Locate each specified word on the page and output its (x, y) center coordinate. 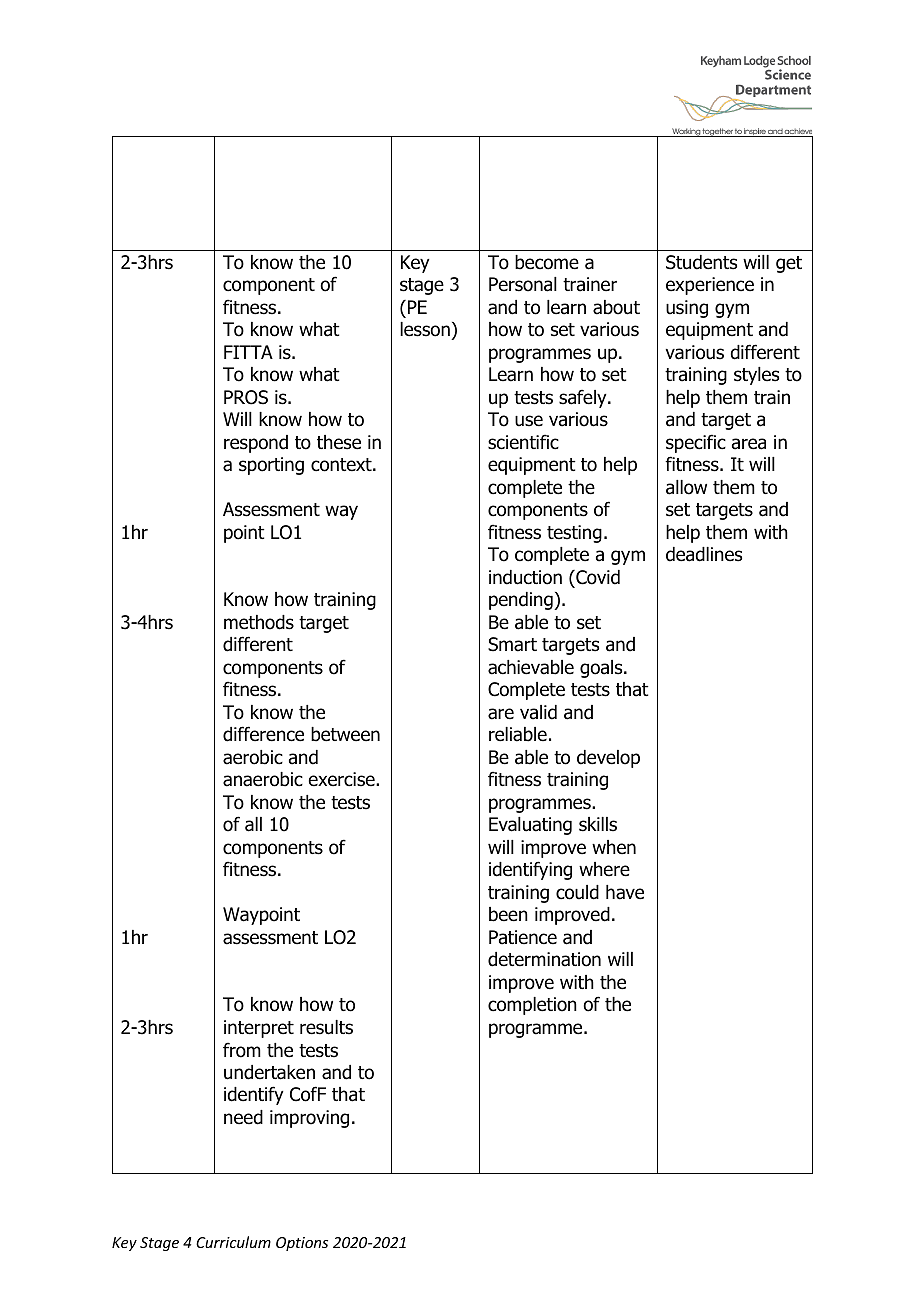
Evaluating (530, 826)
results (326, 1027)
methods (259, 622)
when (614, 847)
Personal (523, 284)
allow (686, 487)
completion (532, 1006)
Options (302, 1244)
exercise (343, 779)
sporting (271, 466)
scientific (523, 442)
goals (602, 669)
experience (710, 286)
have (625, 892)
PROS (246, 397)
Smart (512, 644)
